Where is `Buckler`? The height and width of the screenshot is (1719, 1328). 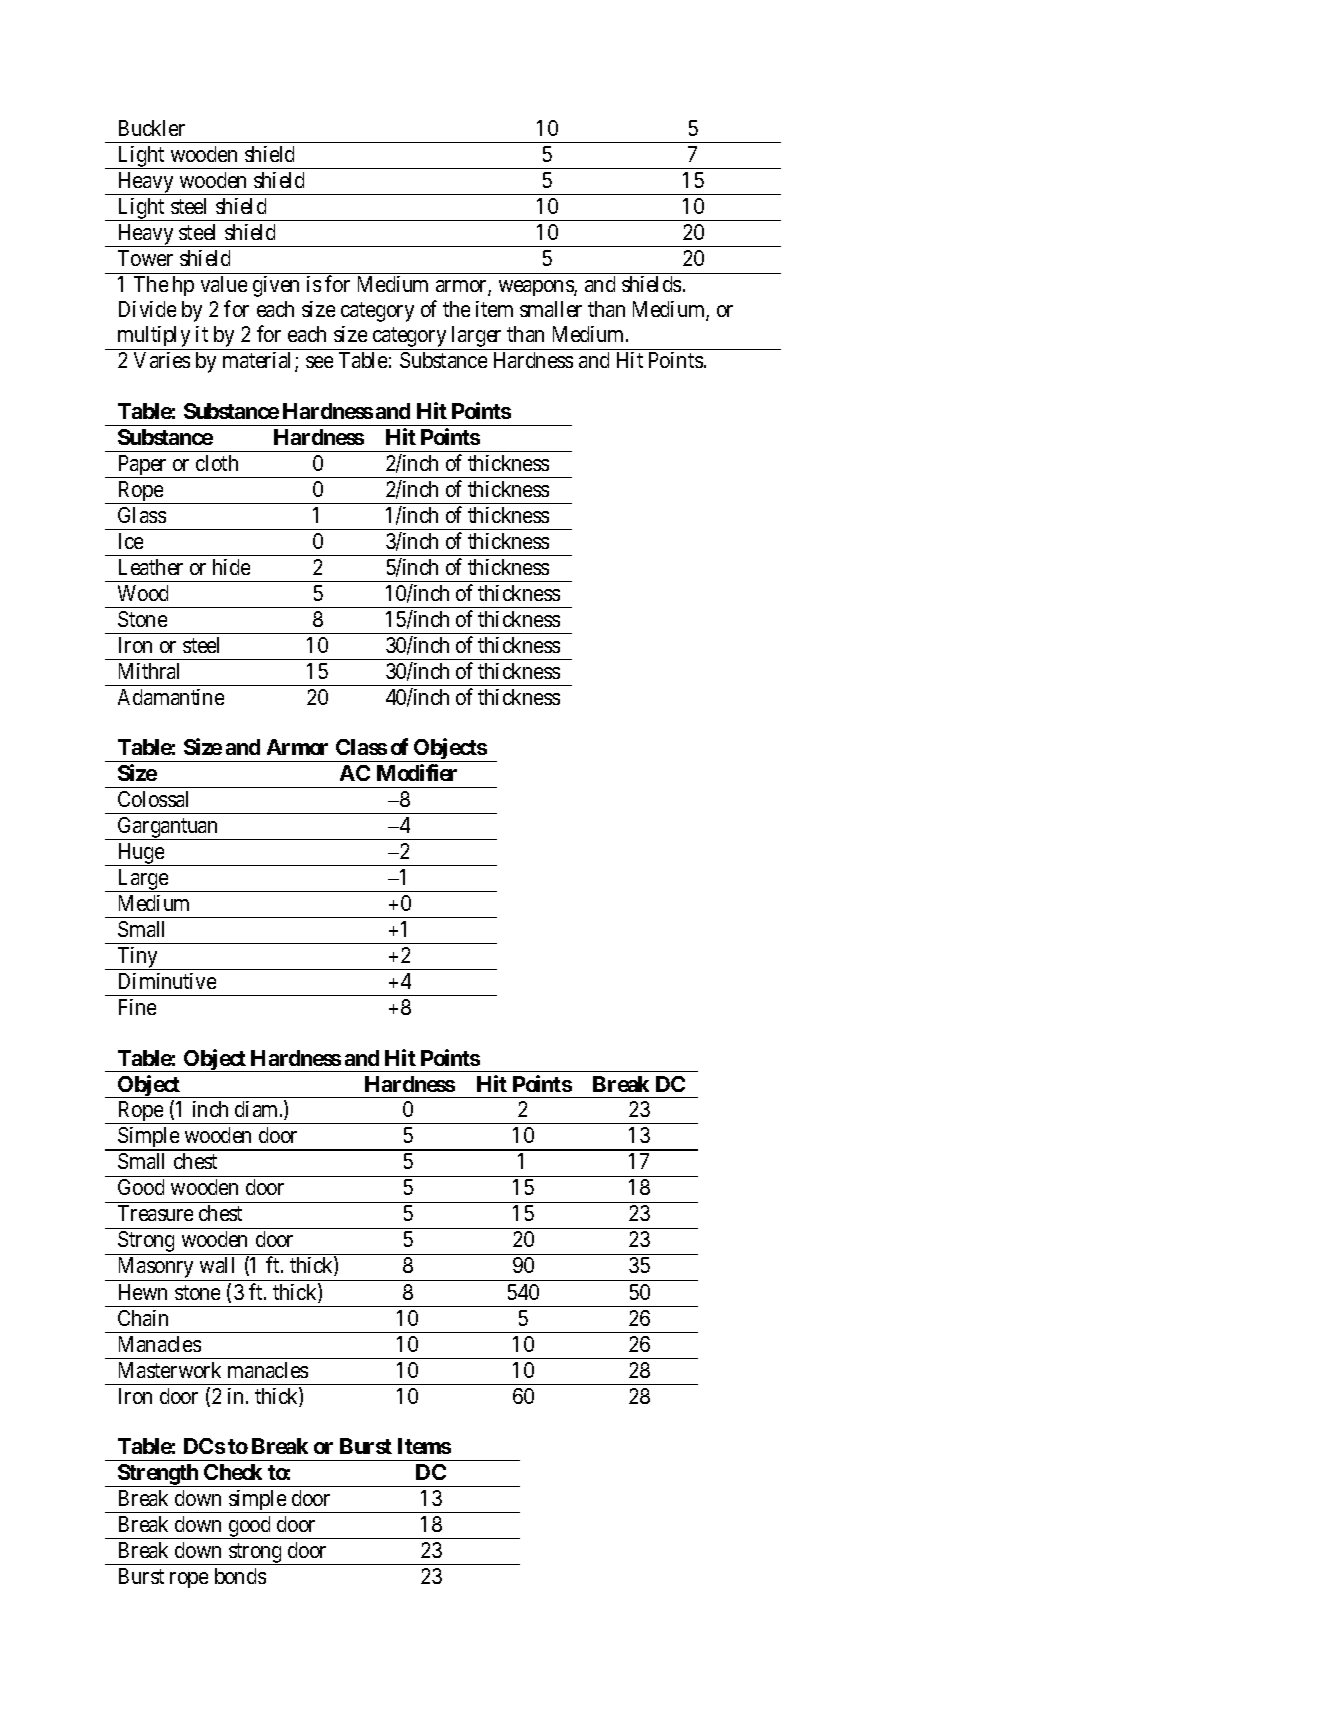 Buckler is located at coordinates (152, 128).
